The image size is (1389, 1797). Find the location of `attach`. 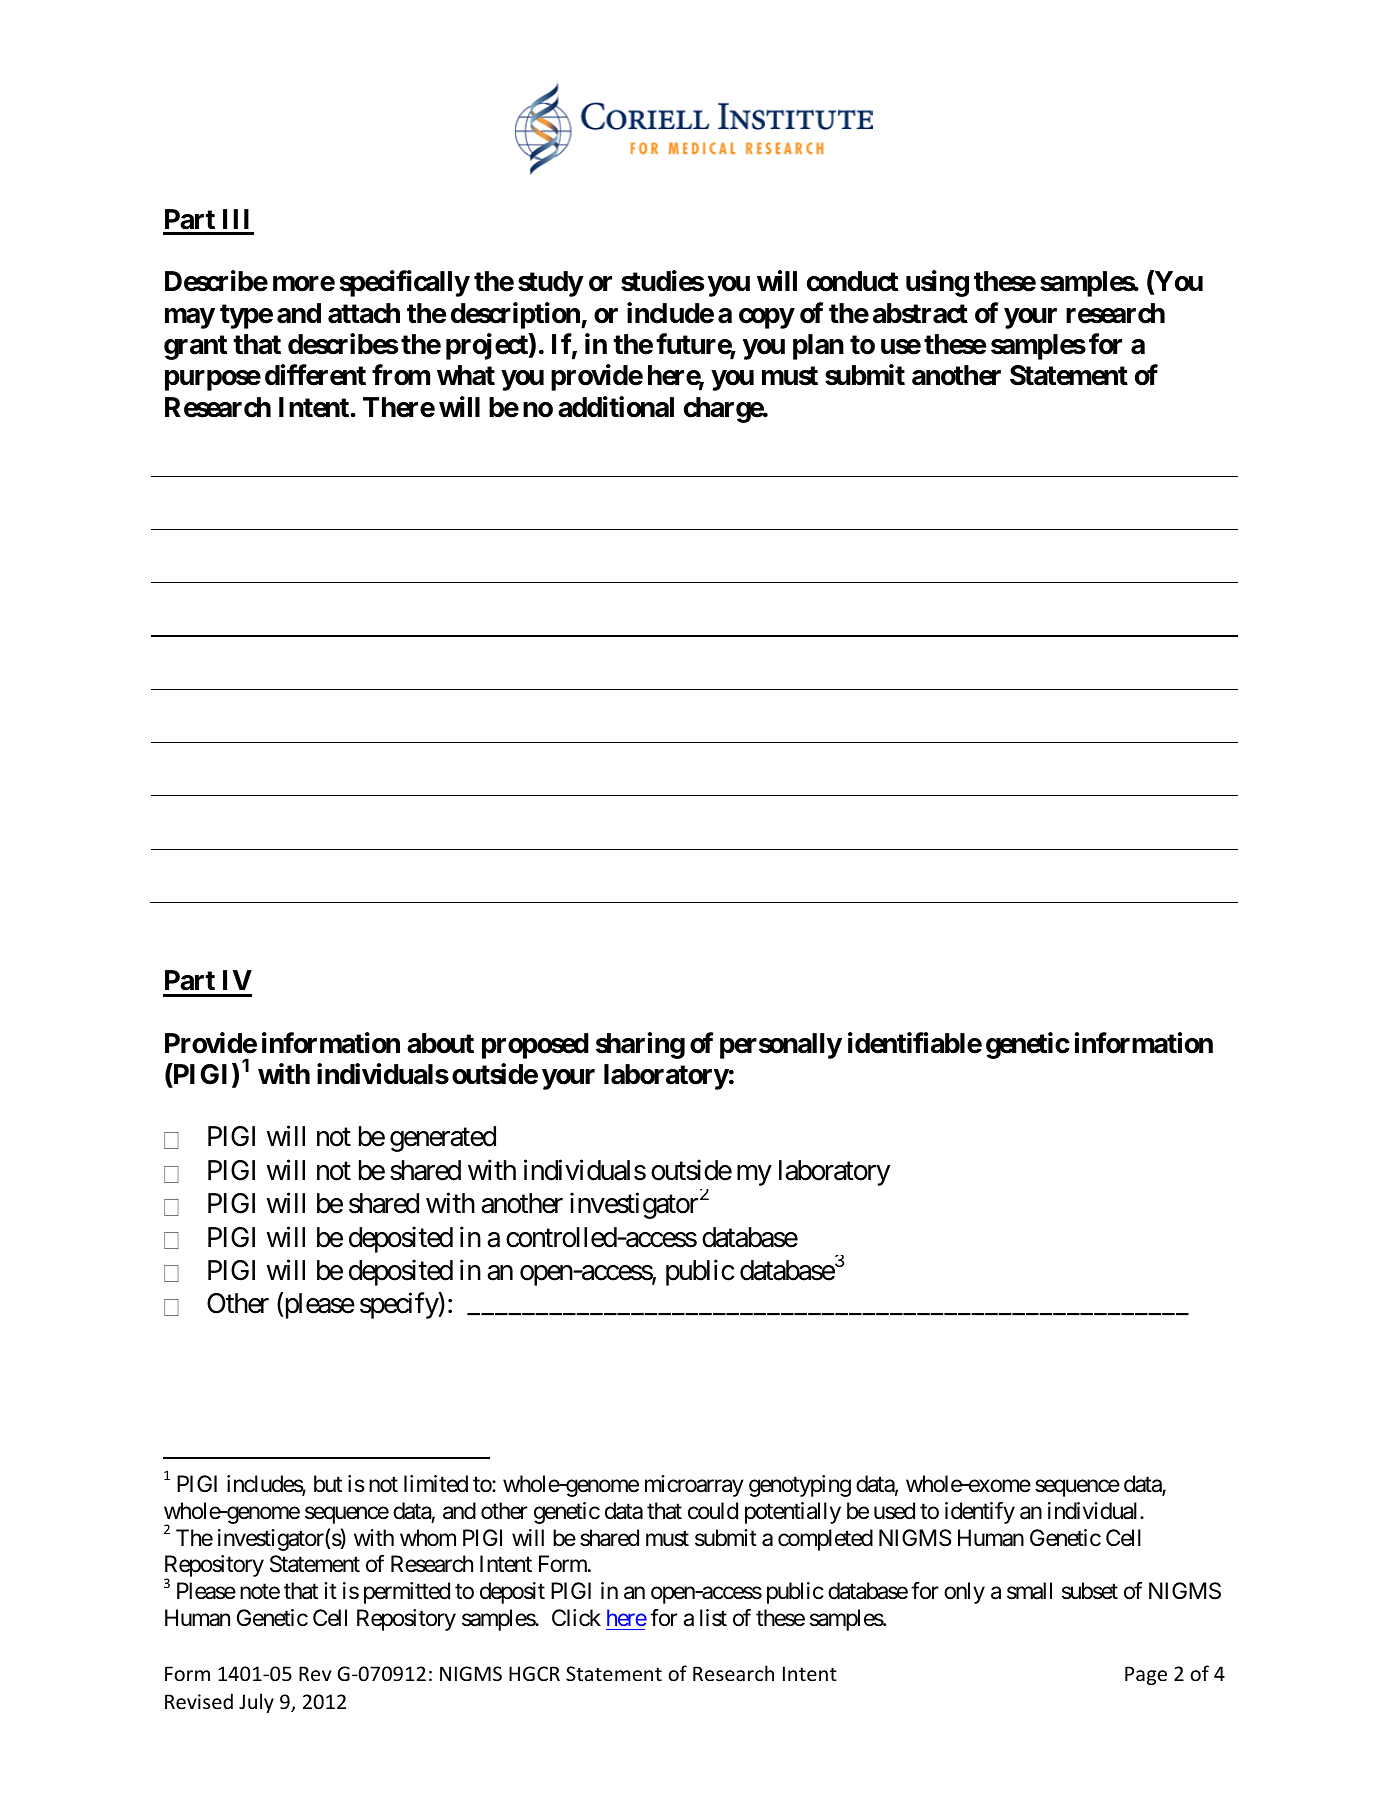

attach is located at coordinates (364, 313).
